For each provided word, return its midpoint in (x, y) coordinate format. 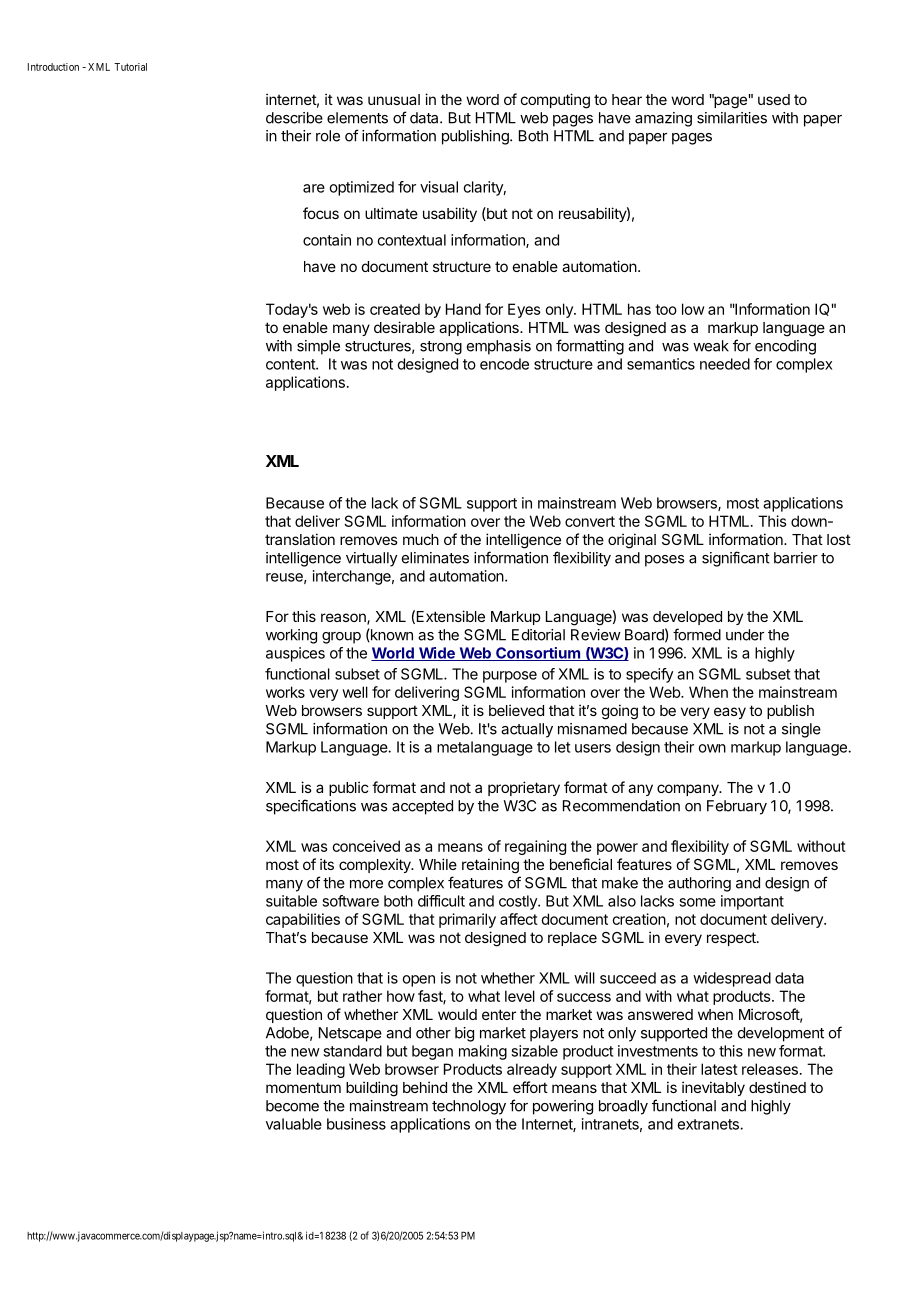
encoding (785, 347)
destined (777, 1087)
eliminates (435, 558)
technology (469, 1107)
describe (294, 118)
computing (555, 101)
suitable (291, 901)
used (774, 99)
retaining (490, 866)
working (291, 636)
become (292, 1106)
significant (736, 559)
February (737, 807)
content (291, 364)
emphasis (499, 347)
